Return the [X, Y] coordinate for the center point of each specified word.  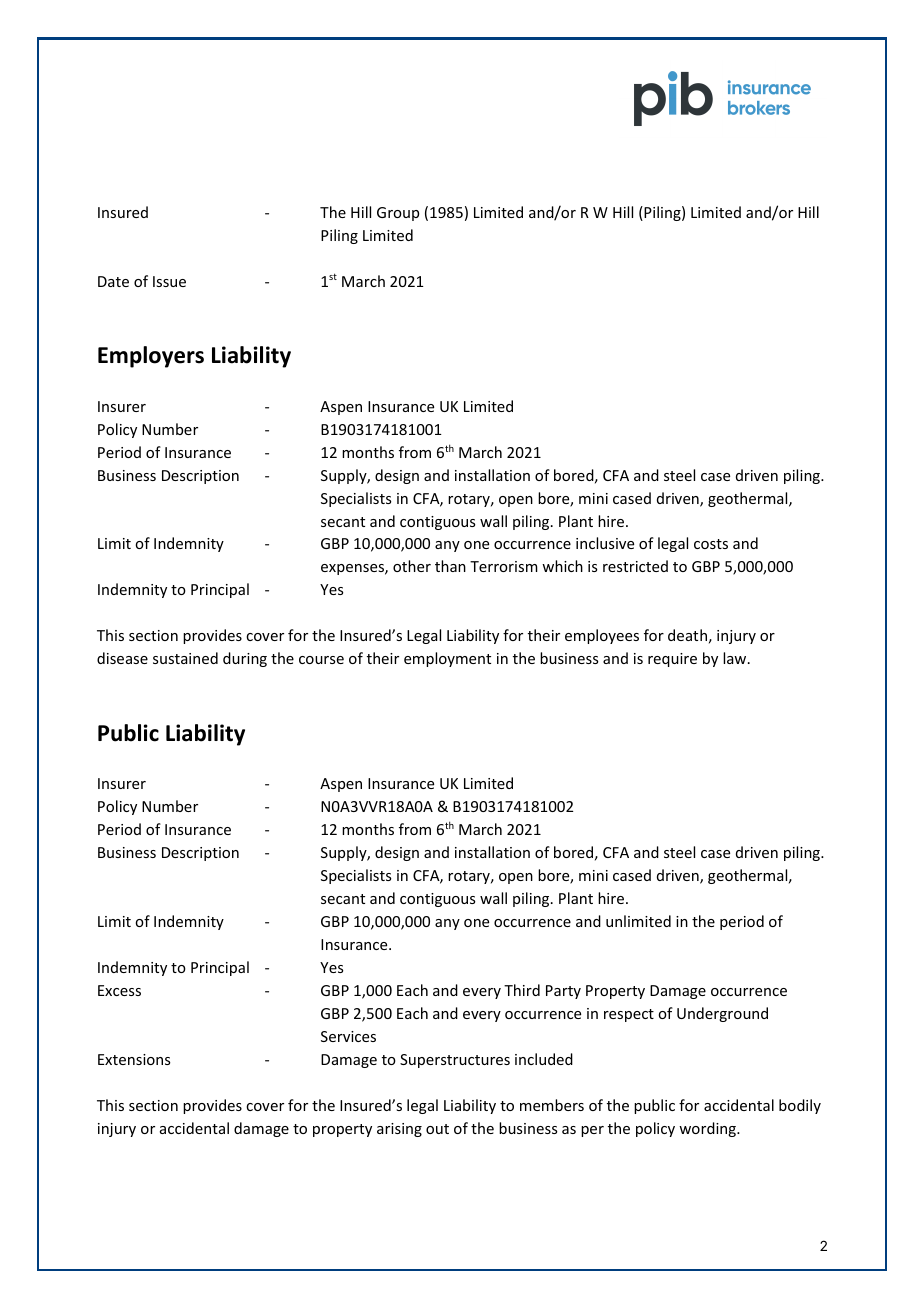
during [245, 659]
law [736, 658]
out [437, 1129]
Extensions [134, 1059]
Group [398, 214]
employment [447, 659]
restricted [635, 566]
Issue [169, 281]
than [450, 566]
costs [711, 544]
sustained [185, 658]
